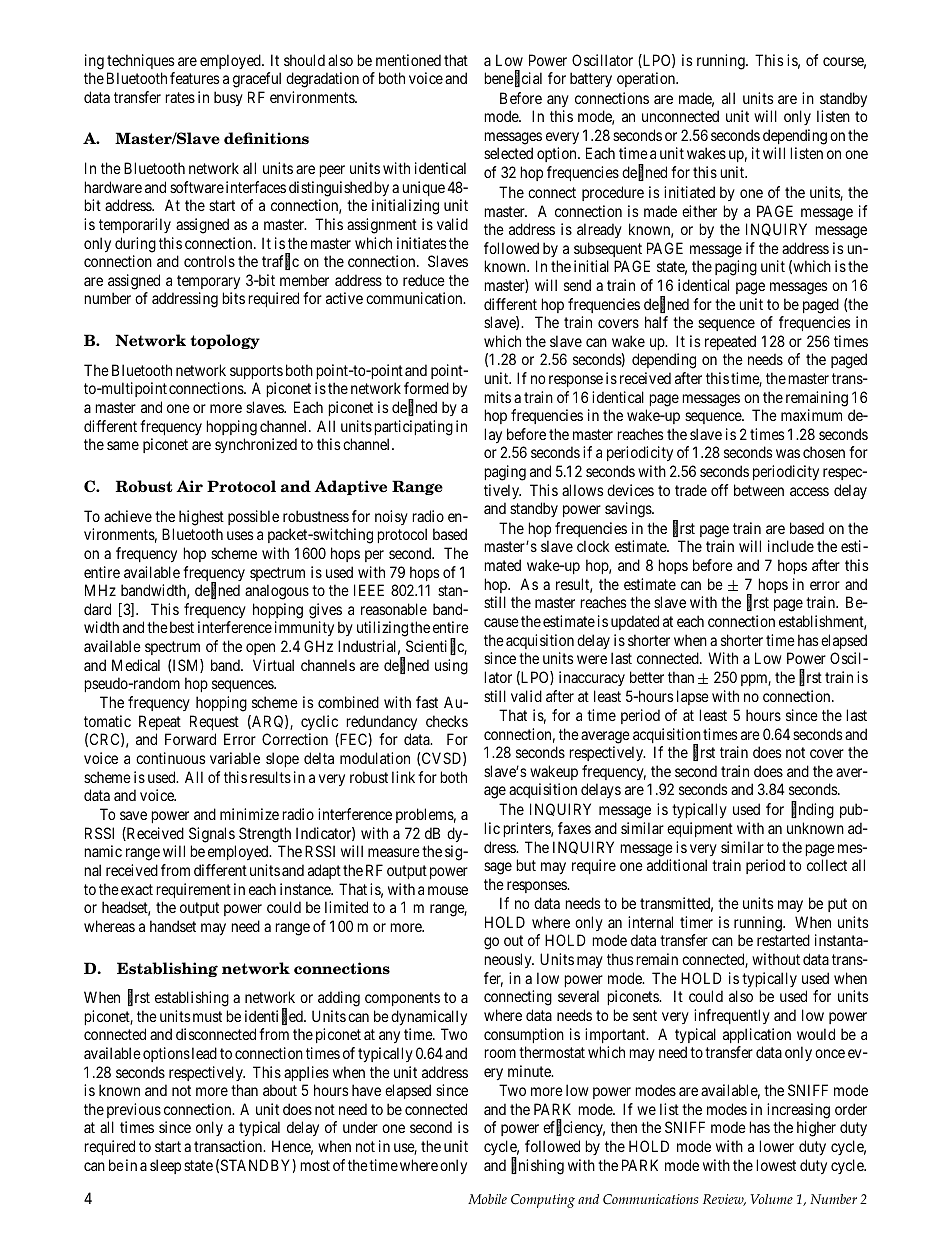 Image resolution: width=952 pixels, height=1233 pixels. What do you see at coordinates (791, 546) in the screenshot?
I see `include` at bounding box center [791, 546].
